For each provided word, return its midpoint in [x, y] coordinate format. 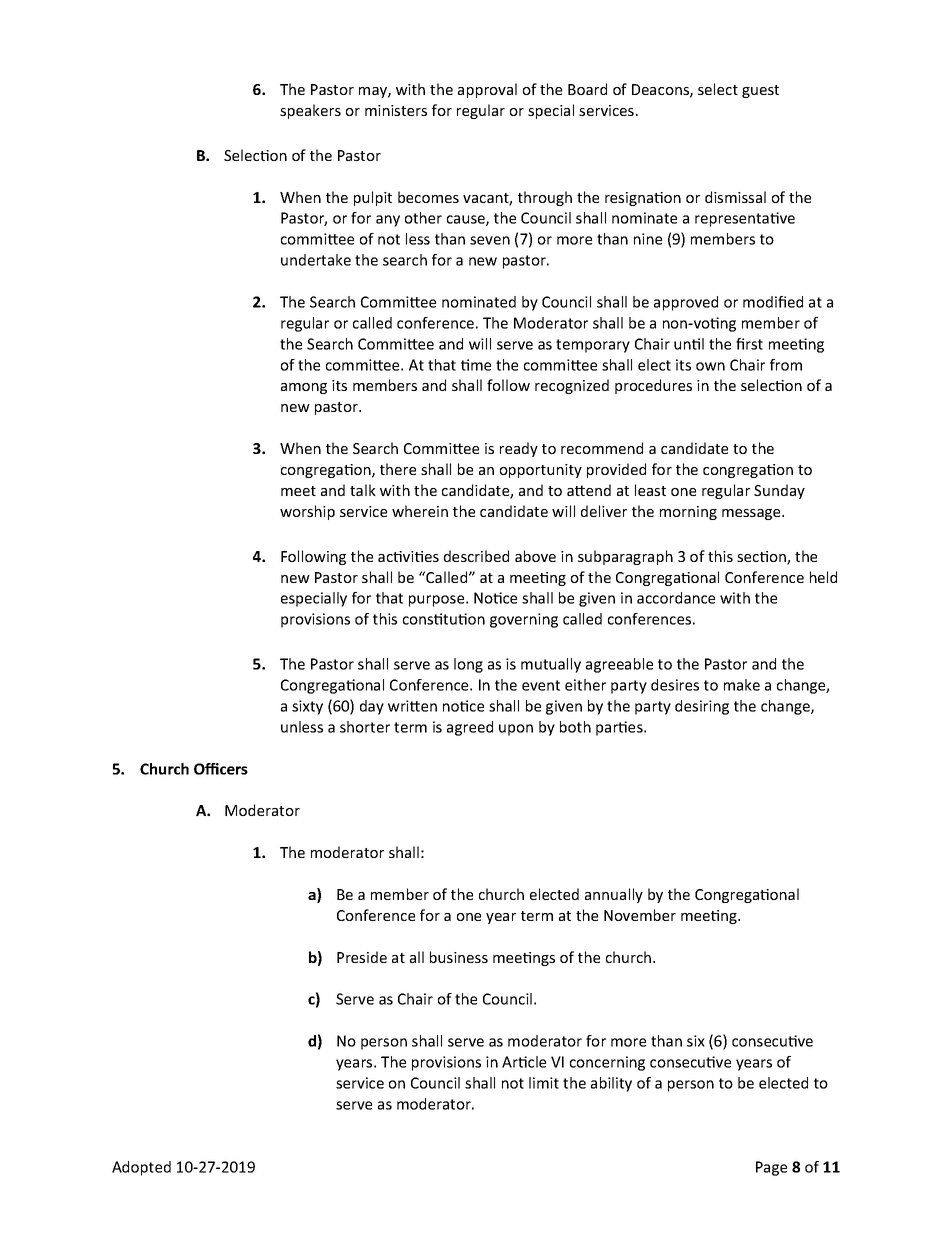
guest [760, 91]
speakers [310, 111]
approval [487, 90]
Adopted [141, 1168]
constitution [444, 619]
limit [544, 1083]
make [742, 685]
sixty [307, 707]
